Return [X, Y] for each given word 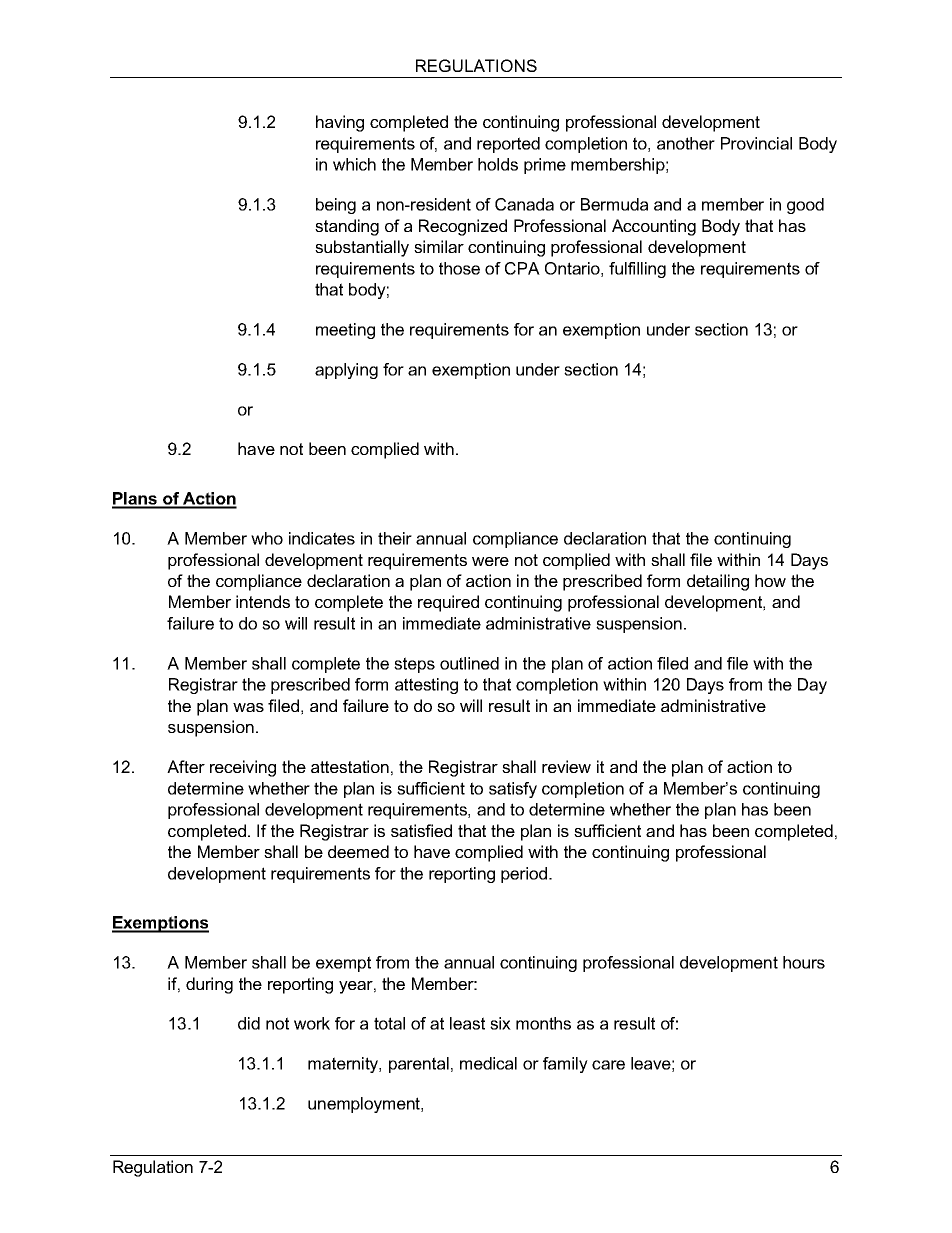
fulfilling [637, 270]
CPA [522, 268]
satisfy [513, 790]
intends [263, 601]
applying [346, 371]
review [566, 766]
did [249, 1023]
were [490, 561]
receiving [243, 768]
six [500, 1023]
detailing [718, 582]
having [340, 123]
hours [804, 962]
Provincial [756, 143]
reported [508, 145]
